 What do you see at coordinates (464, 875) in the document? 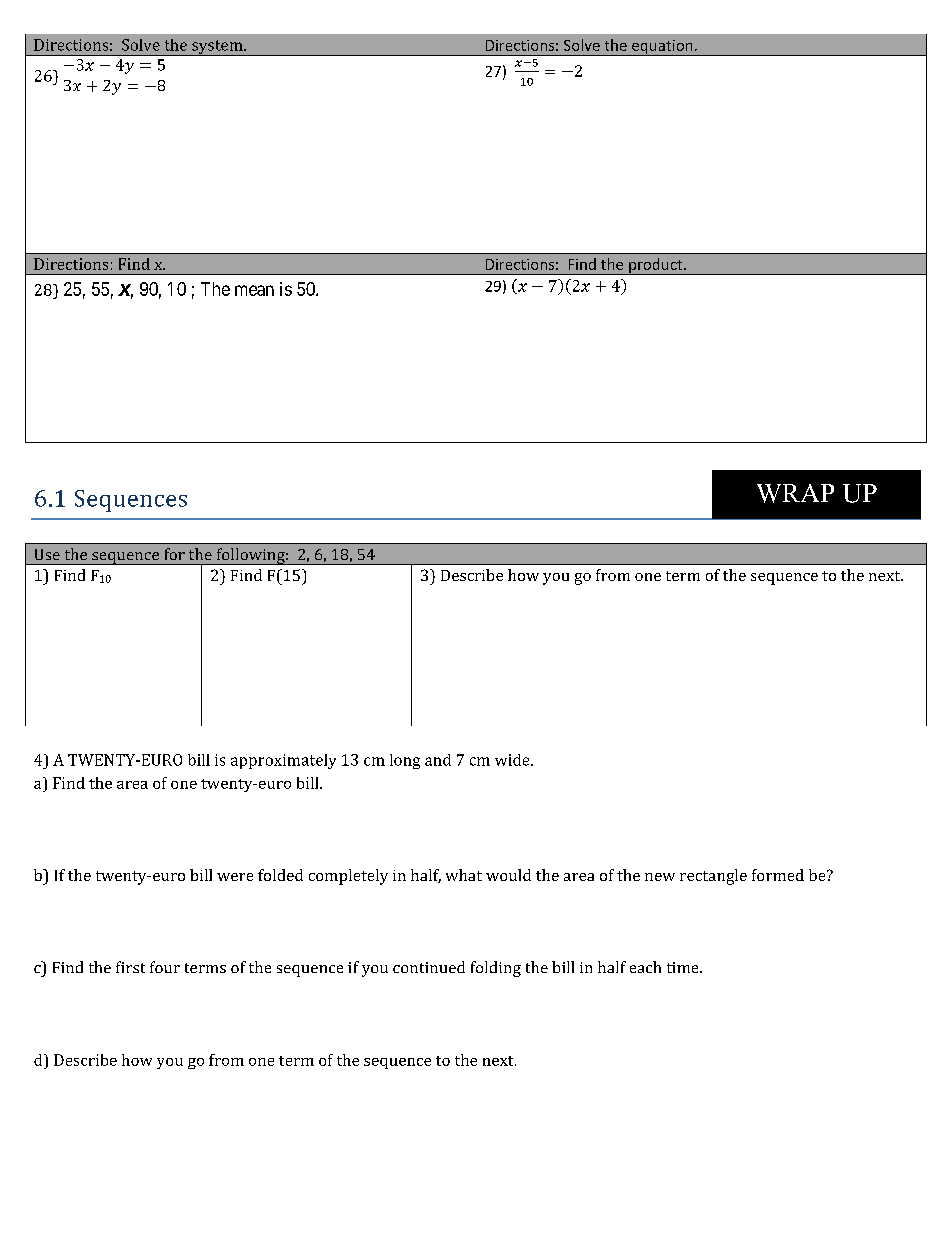
I see `what` at bounding box center [464, 875].
